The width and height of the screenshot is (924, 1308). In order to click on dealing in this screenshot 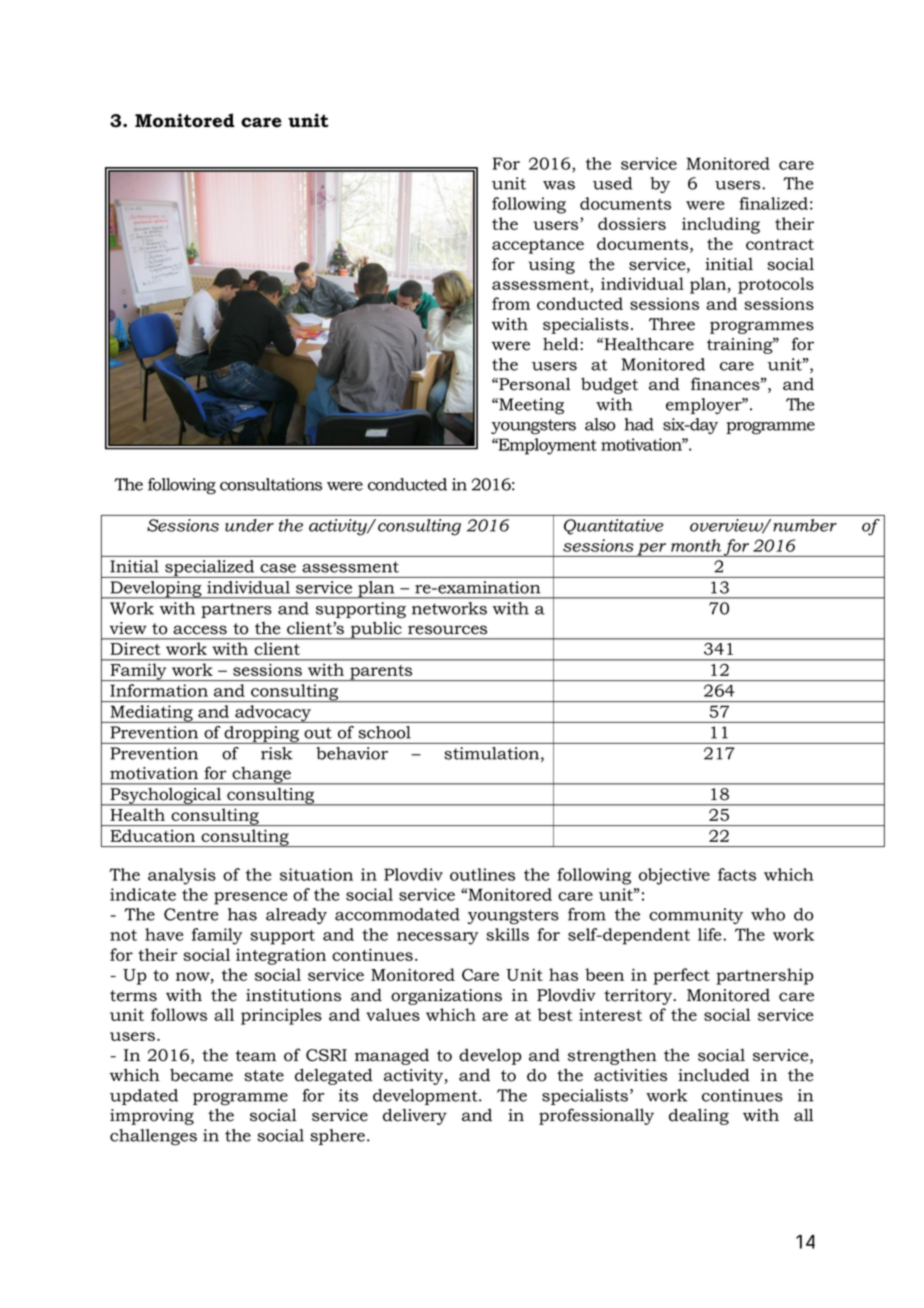, I will do `click(699, 1116)`.
